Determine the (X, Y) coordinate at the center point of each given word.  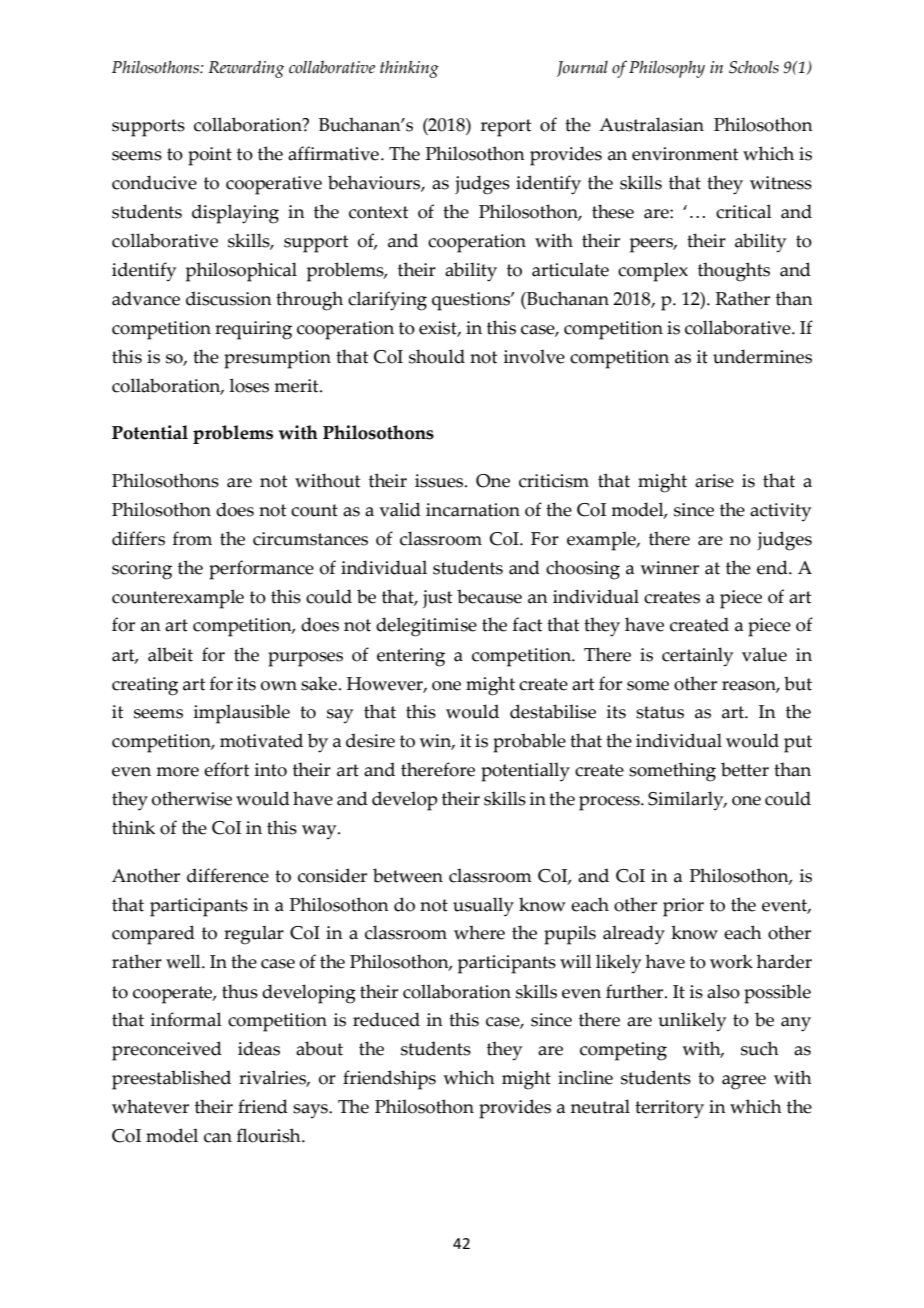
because (489, 596)
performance (261, 570)
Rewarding (246, 69)
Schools (754, 67)
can (218, 1138)
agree (744, 1082)
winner (669, 568)
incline (585, 1077)
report (506, 128)
